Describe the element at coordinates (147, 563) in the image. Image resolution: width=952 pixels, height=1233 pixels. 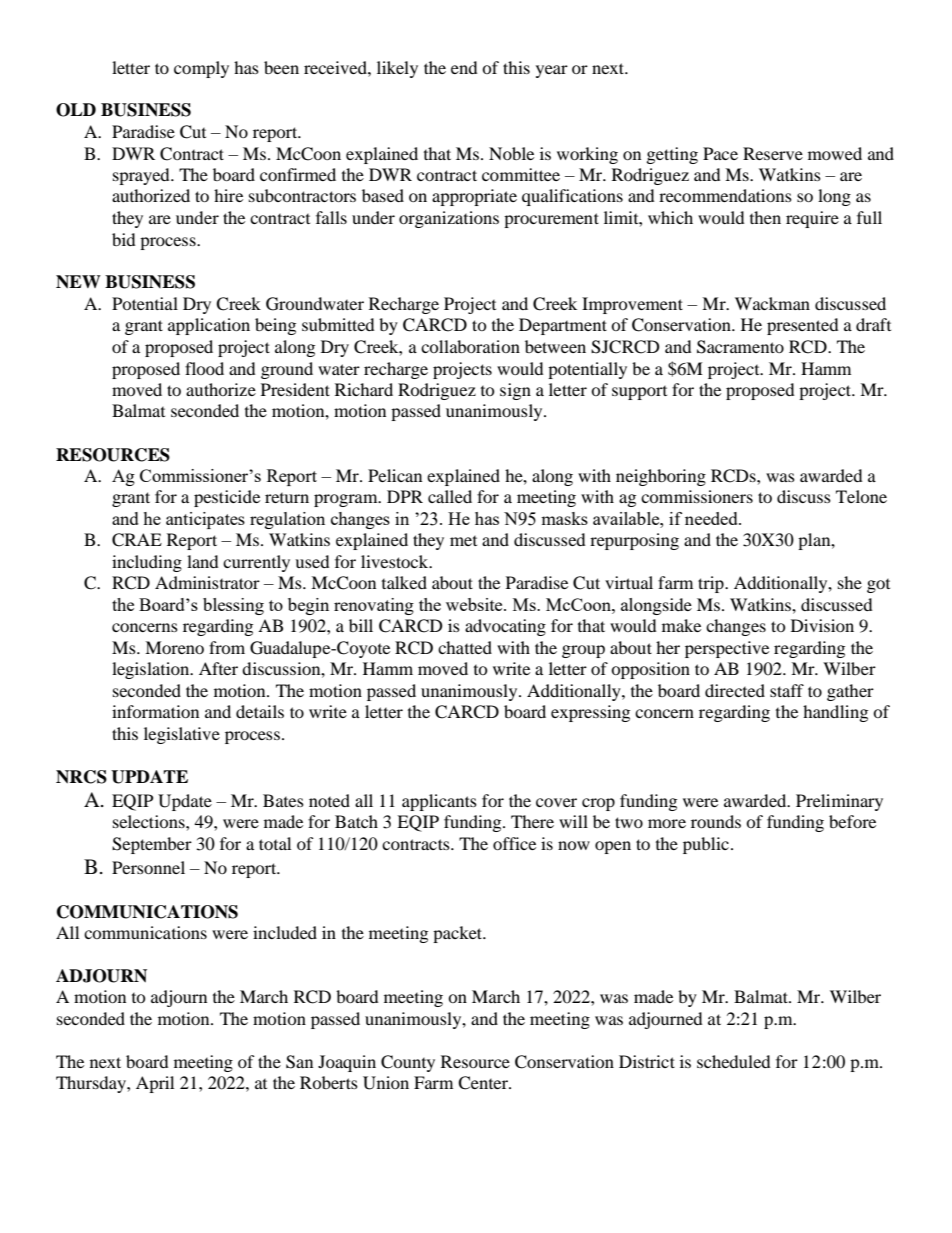
I see `including` at that location.
